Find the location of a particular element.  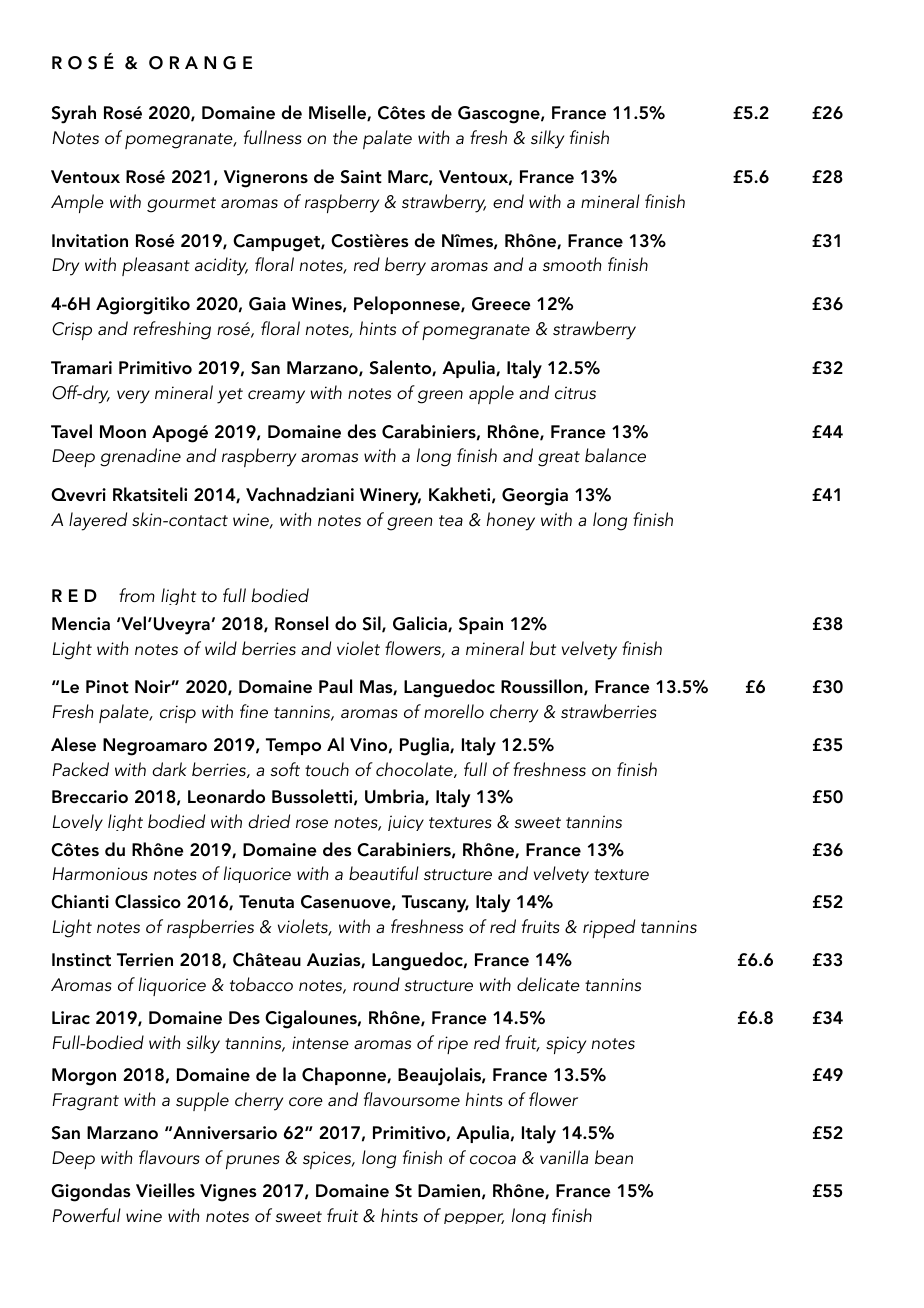

layered is located at coordinates (98, 521).
